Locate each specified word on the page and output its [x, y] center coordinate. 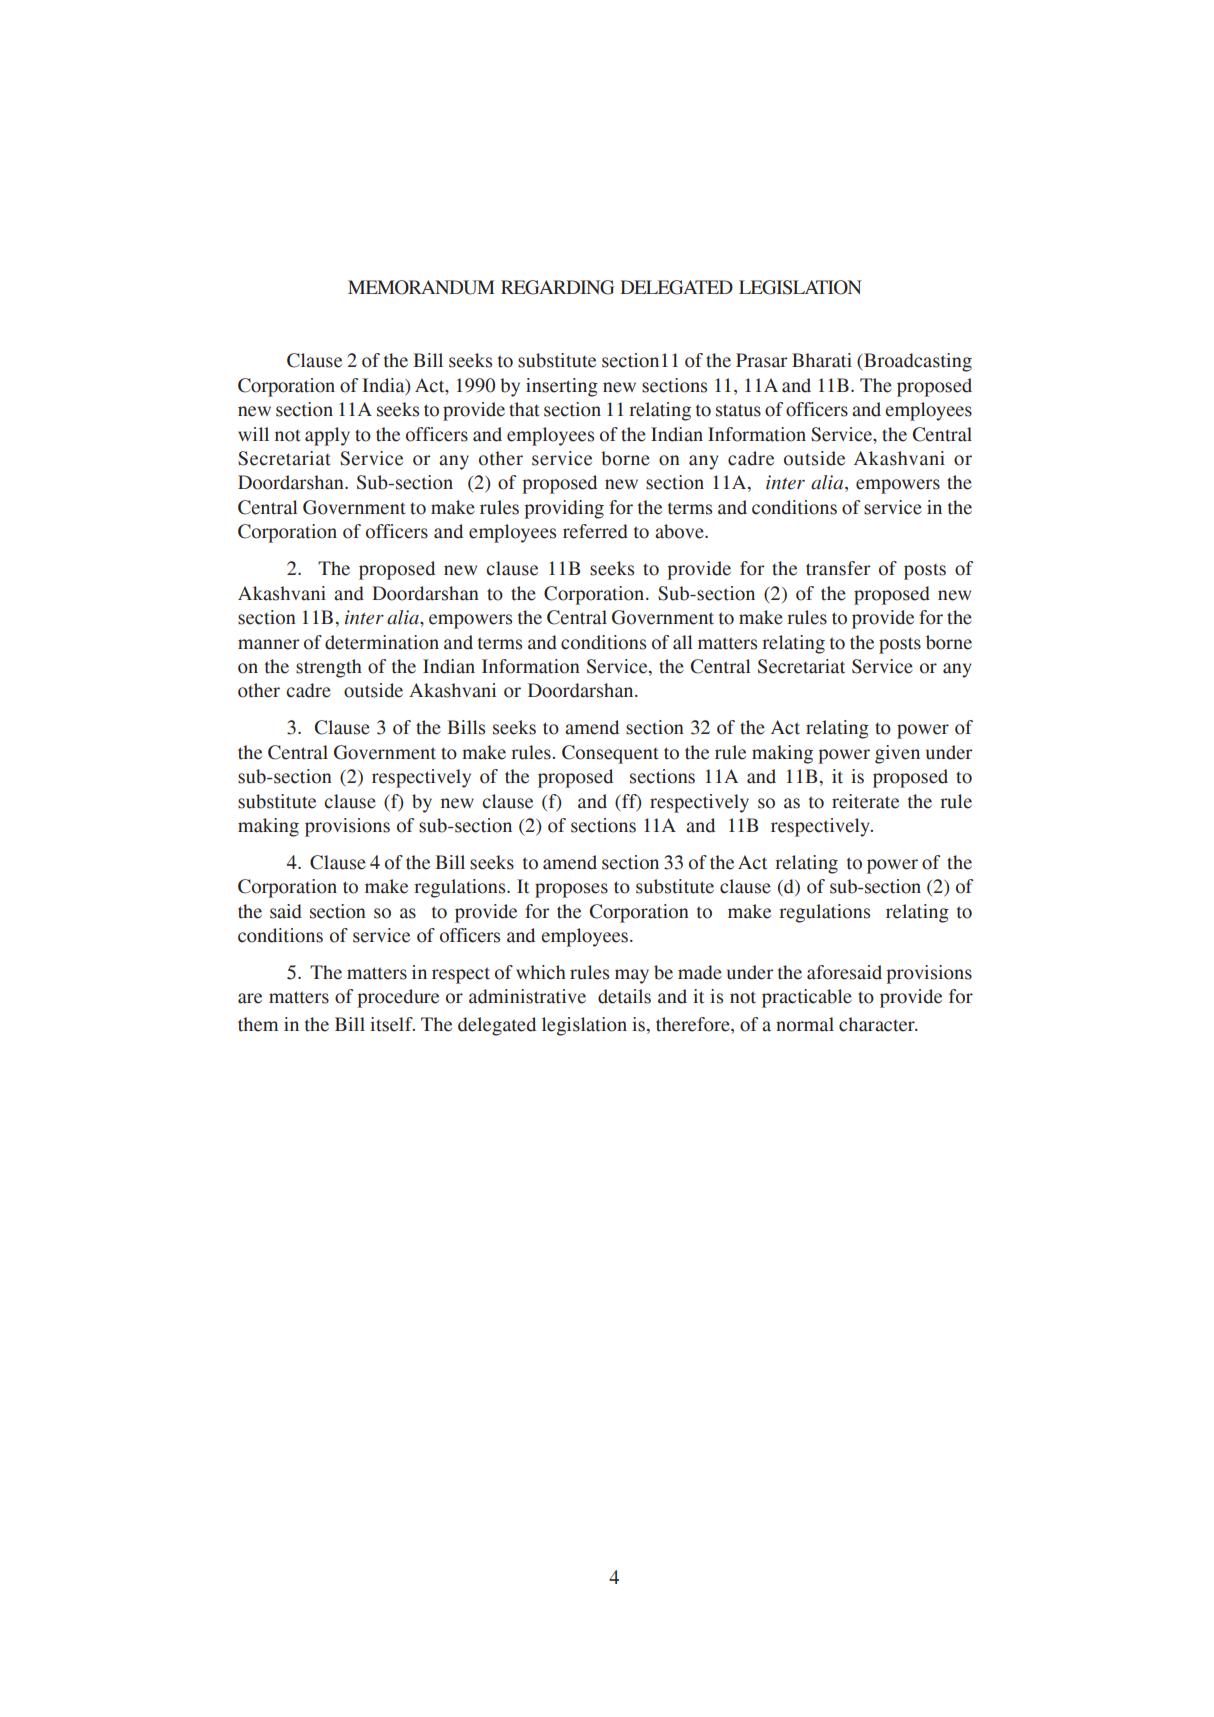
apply [327, 436]
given [897, 754]
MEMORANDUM [421, 287]
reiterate [865, 801]
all [682, 642]
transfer [838, 568]
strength [329, 668]
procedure [398, 998]
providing [564, 509]
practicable [807, 998]
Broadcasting [917, 362]
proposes [571, 890]
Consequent [610, 754]
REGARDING [557, 287]
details [624, 996]
